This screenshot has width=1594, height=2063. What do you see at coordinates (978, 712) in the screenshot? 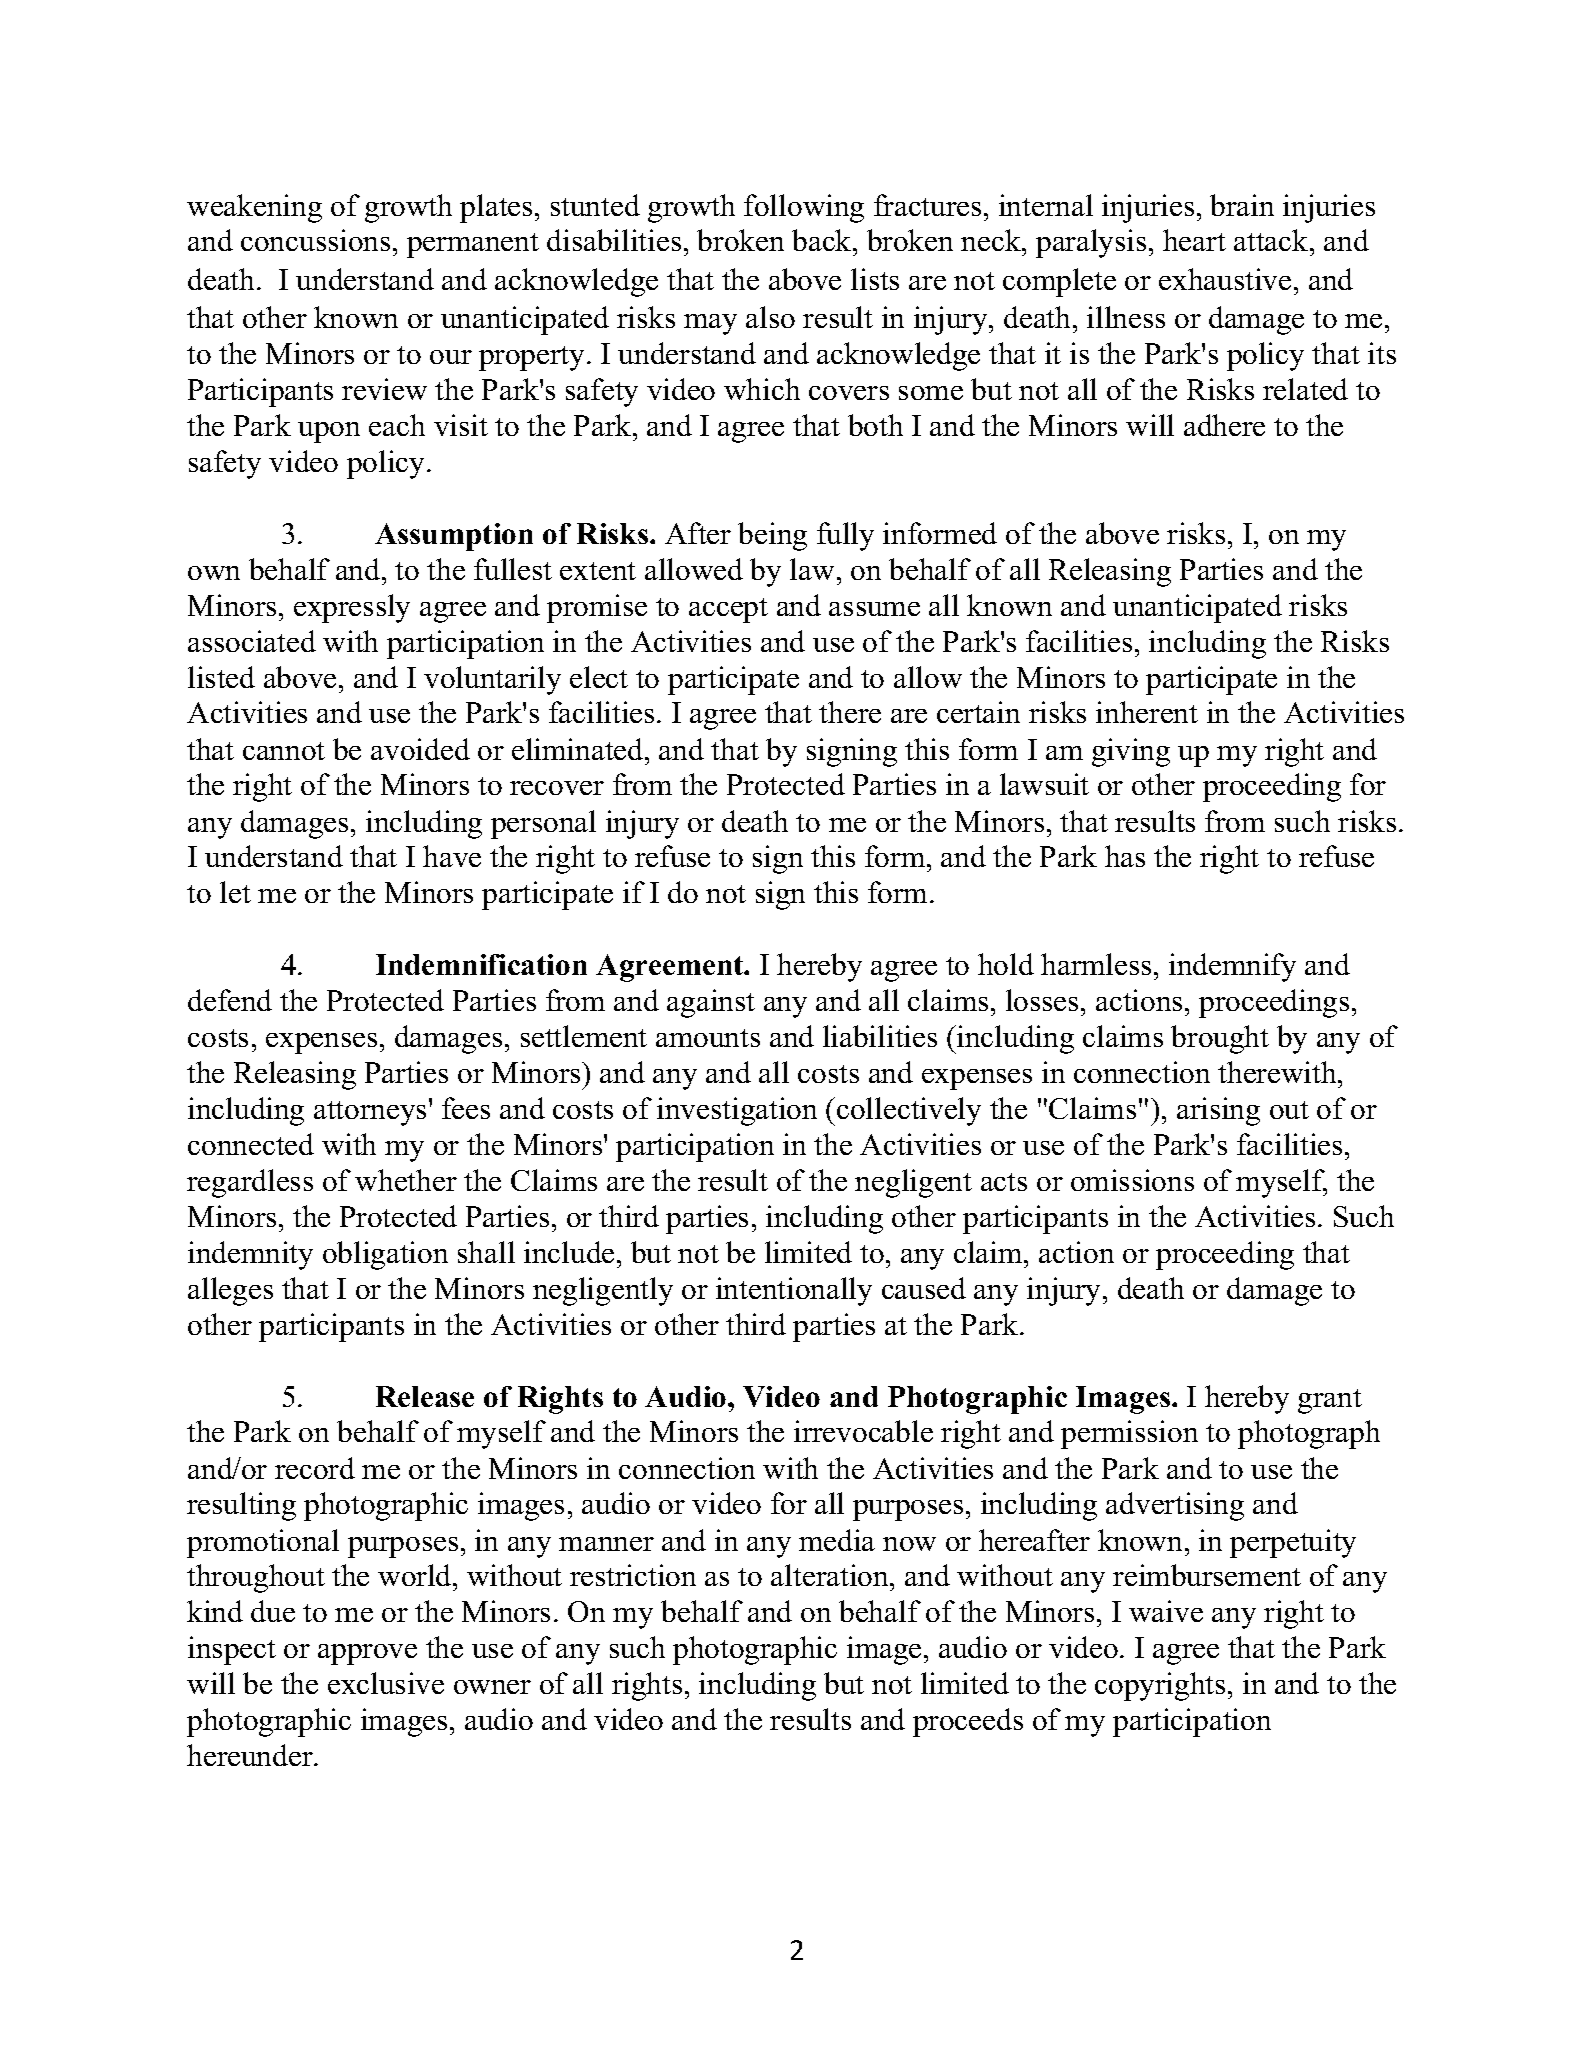
I see `certain` at bounding box center [978, 712].
